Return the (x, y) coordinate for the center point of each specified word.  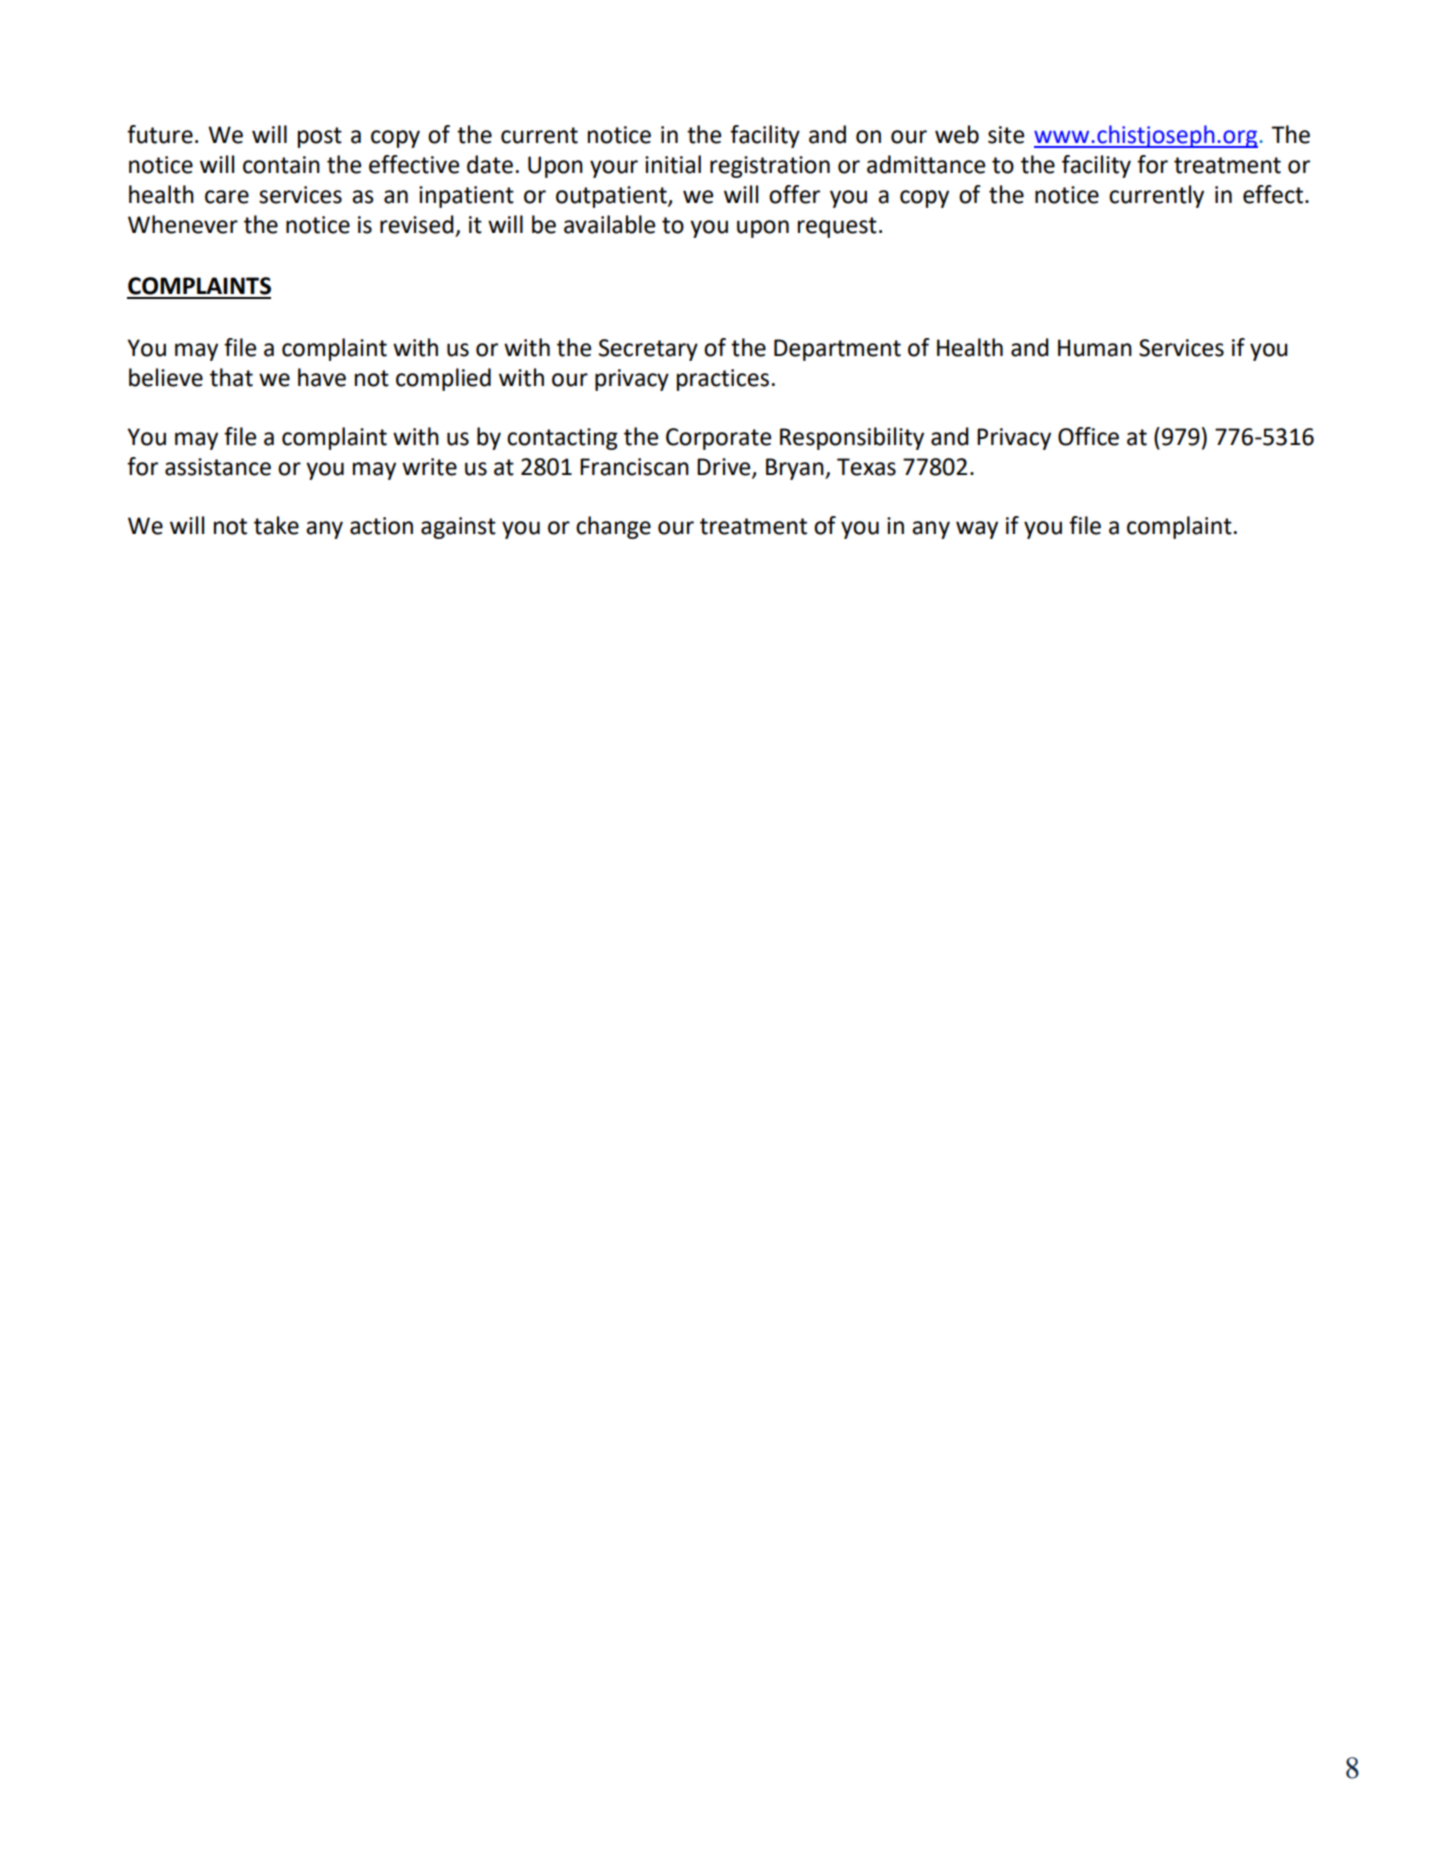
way (977, 530)
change (613, 527)
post (320, 137)
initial (673, 164)
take (276, 525)
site (1006, 135)
